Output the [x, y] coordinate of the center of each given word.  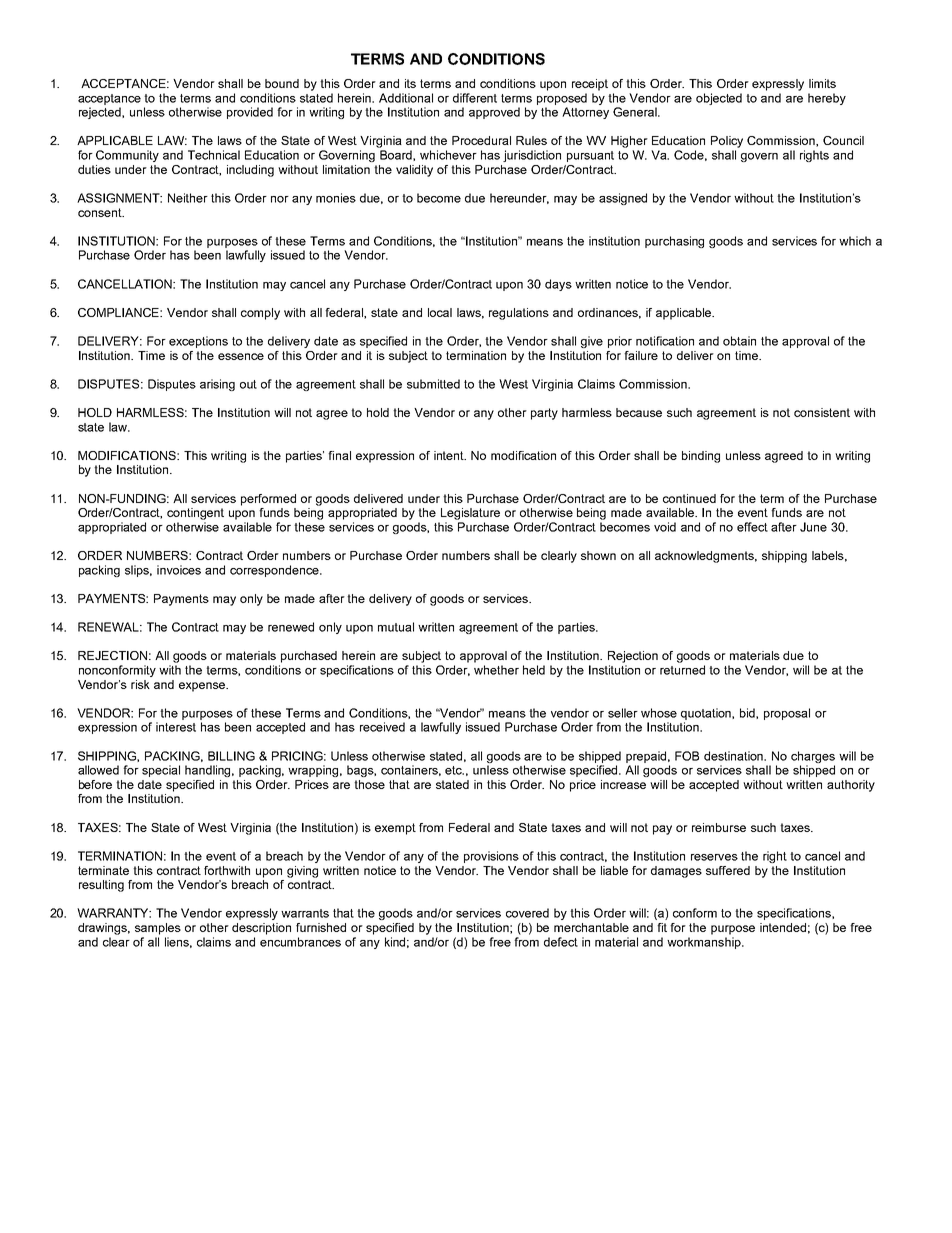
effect [752, 527]
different [475, 98]
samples [158, 929]
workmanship [705, 943]
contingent [195, 514]
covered [527, 913]
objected [719, 99]
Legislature [470, 514]
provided [250, 113]
